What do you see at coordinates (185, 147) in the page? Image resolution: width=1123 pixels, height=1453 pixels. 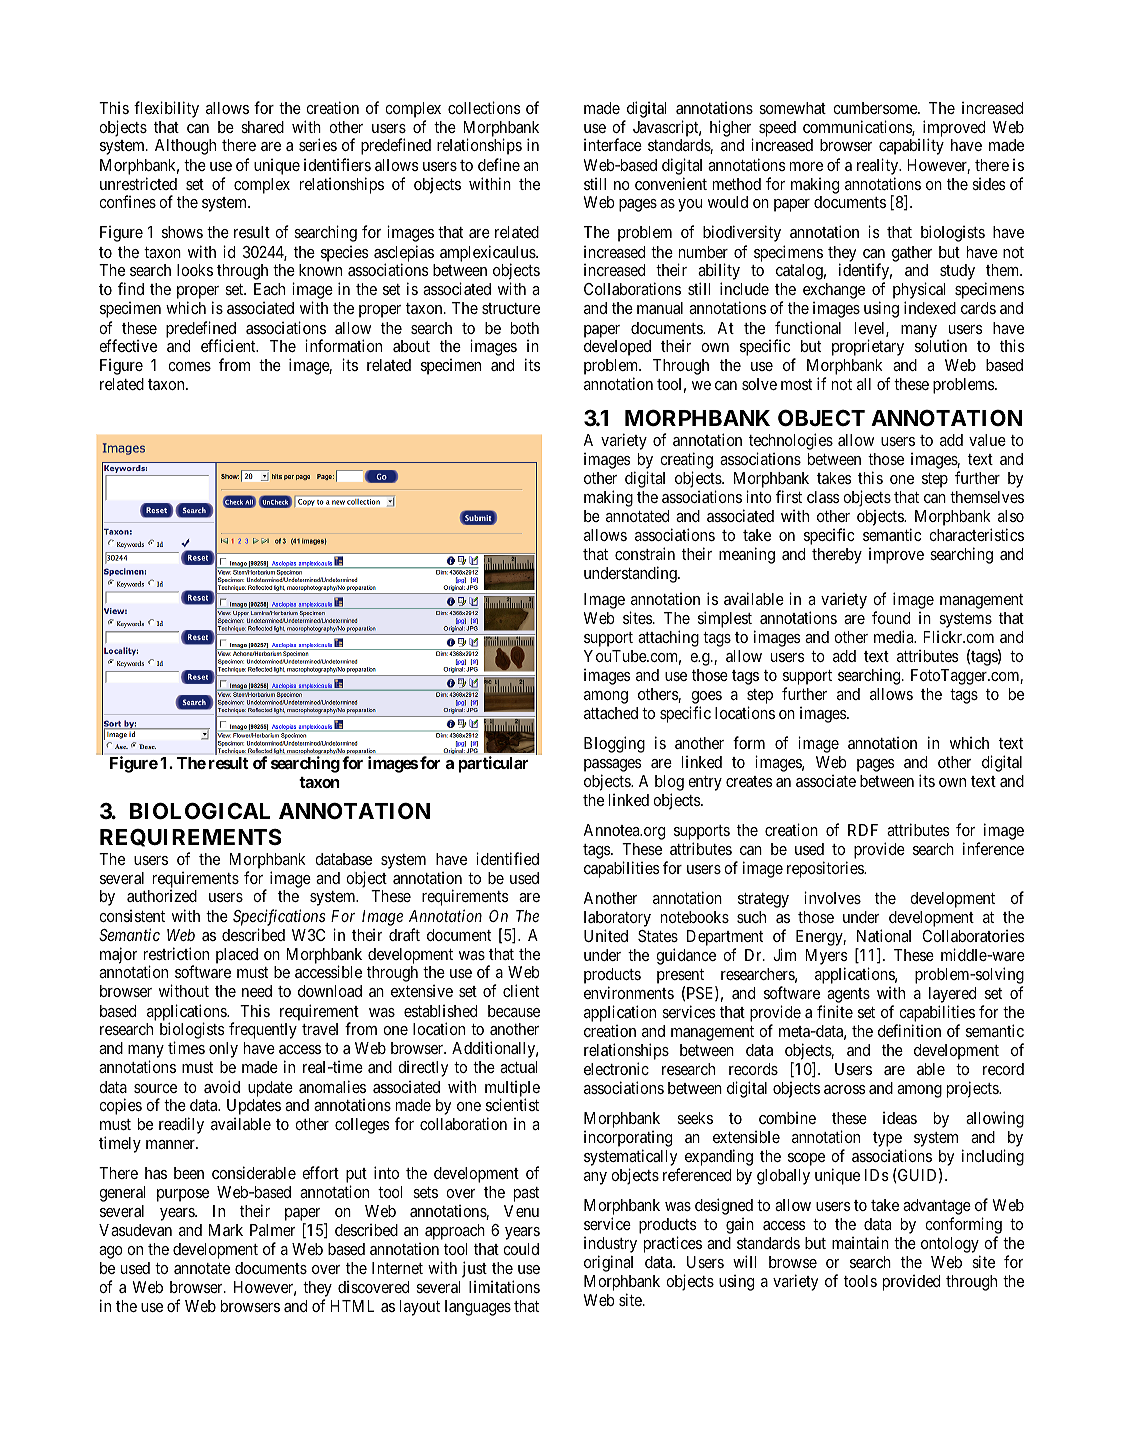 I see `Although` at bounding box center [185, 147].
